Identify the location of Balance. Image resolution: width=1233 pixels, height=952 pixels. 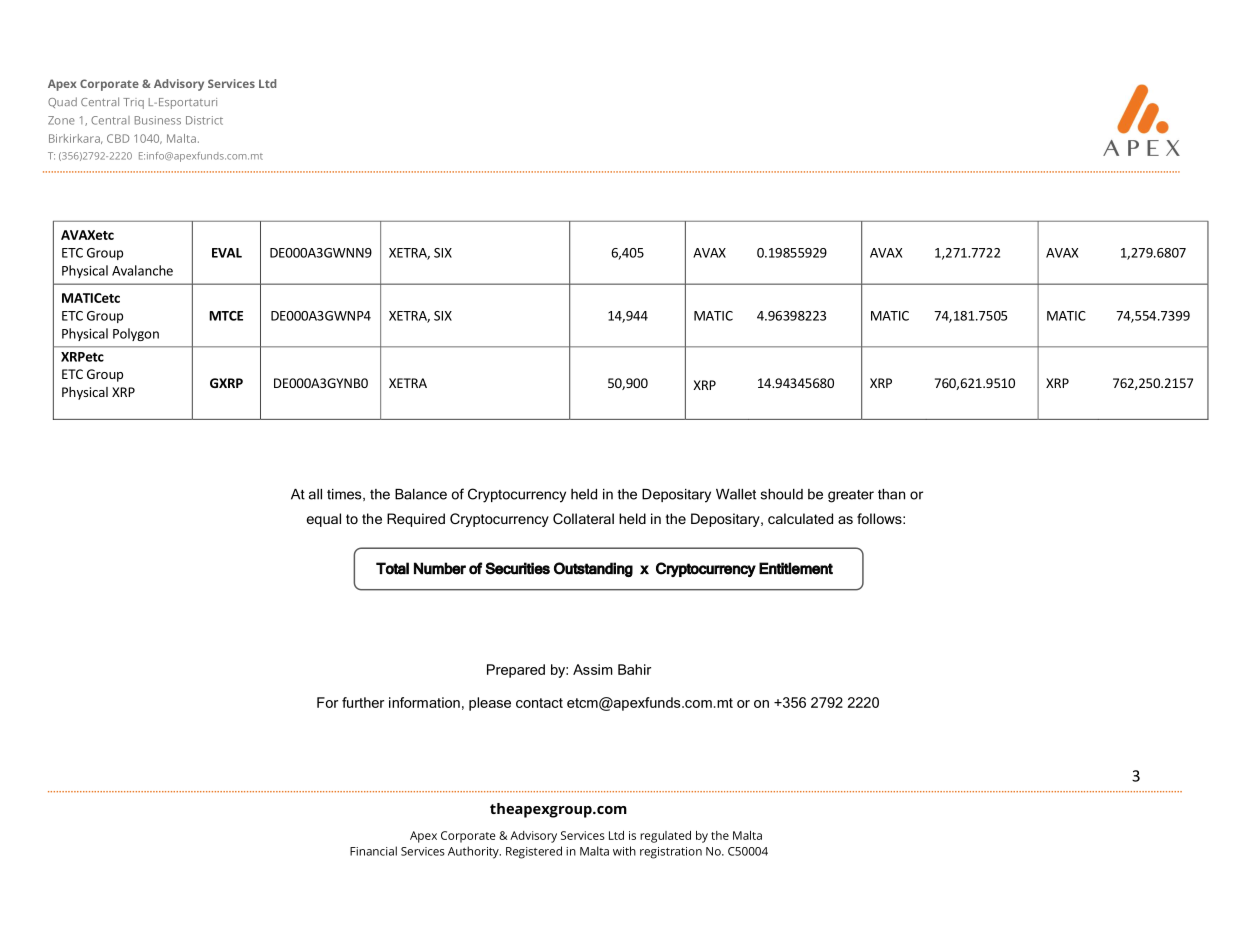
(421, 494).
